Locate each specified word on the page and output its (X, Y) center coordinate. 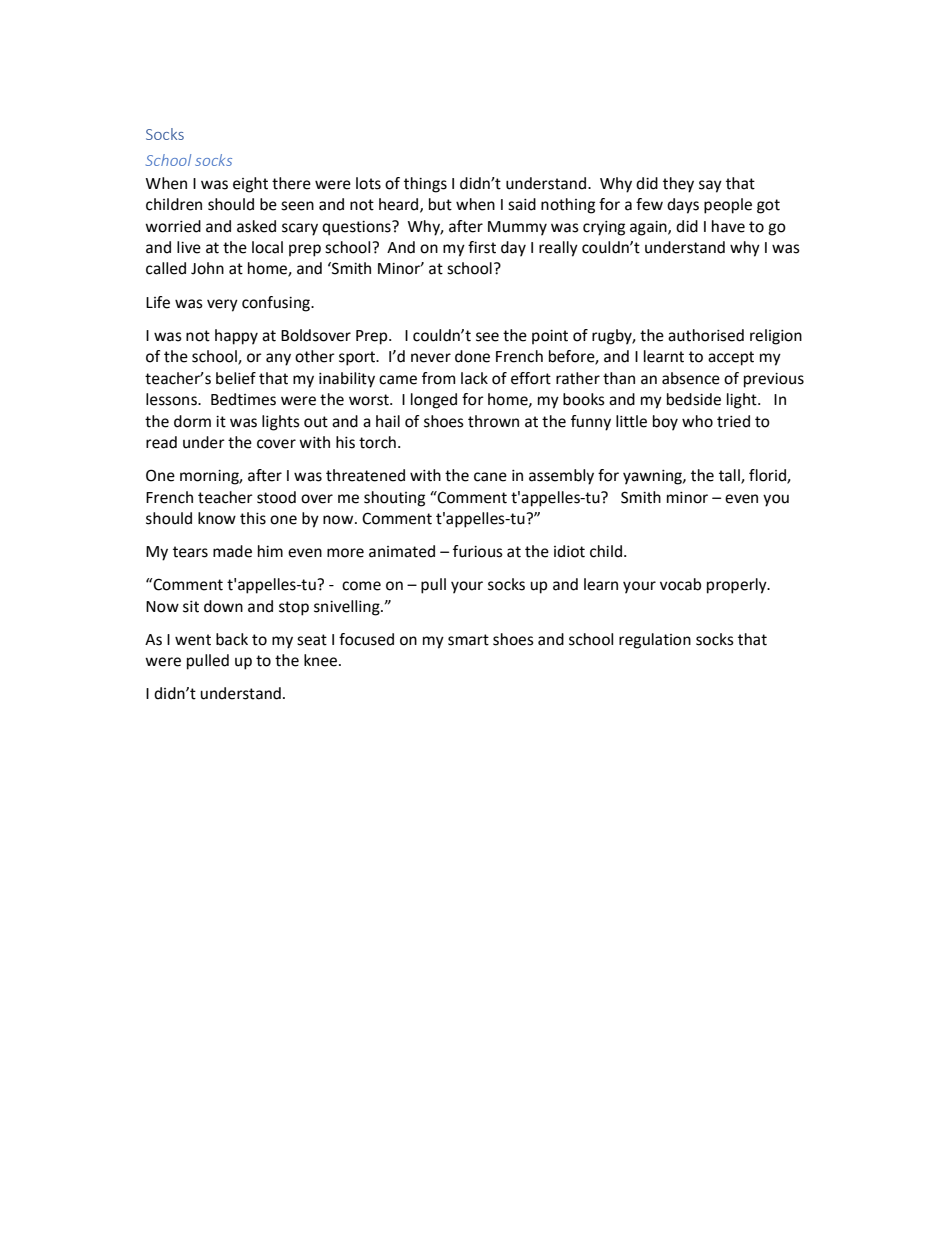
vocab (680, 584)
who (697, 421)
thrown (493, 421)
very (222, 305)
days (683, 206)
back (232, 639)
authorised (706, 335)
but (440, 204)
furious (478, 551)
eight (250, 185)
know (217, 518)
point (550, 337)
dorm (192, 421)
